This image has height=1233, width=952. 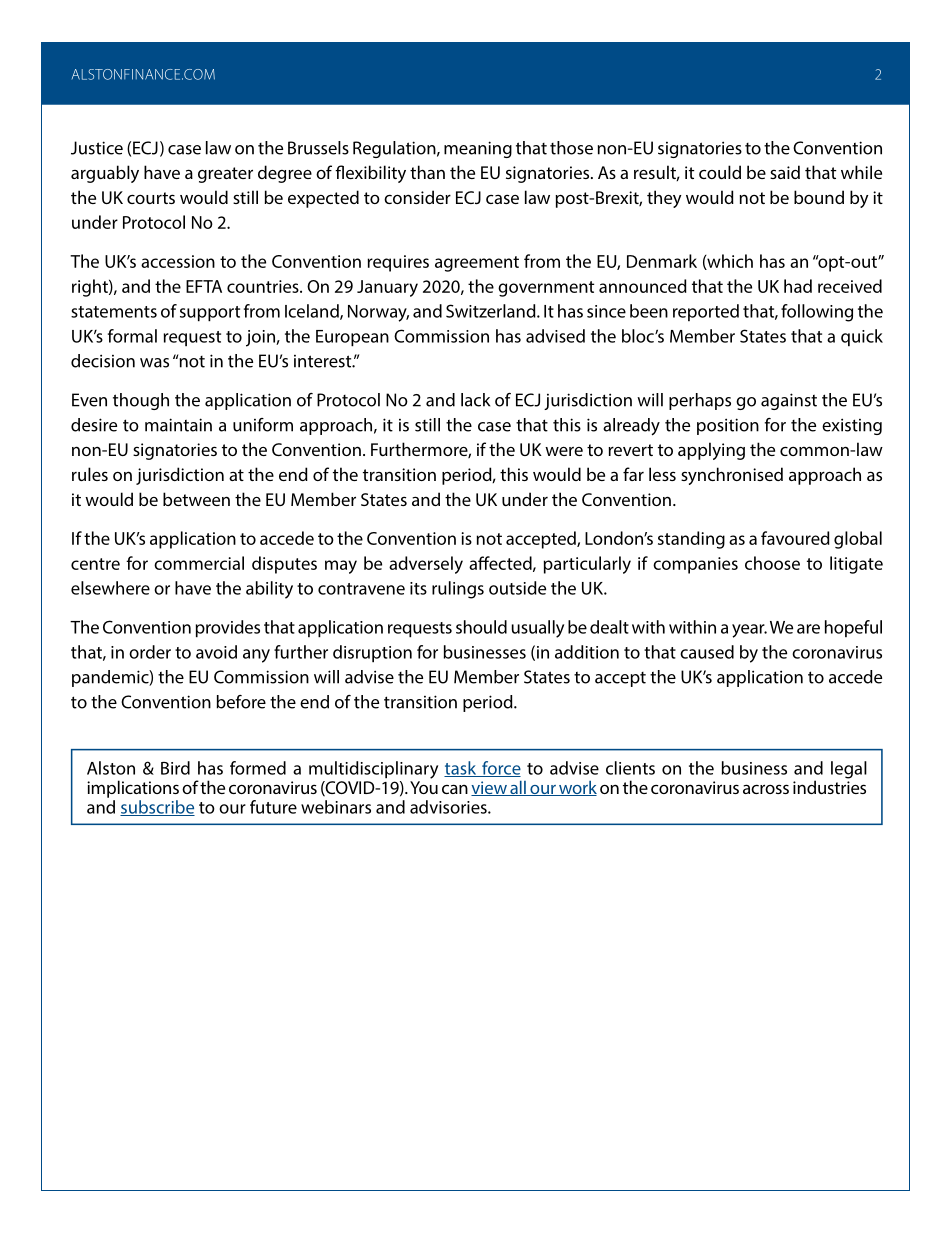 I want to click on said, so click(x=785, y=172).
